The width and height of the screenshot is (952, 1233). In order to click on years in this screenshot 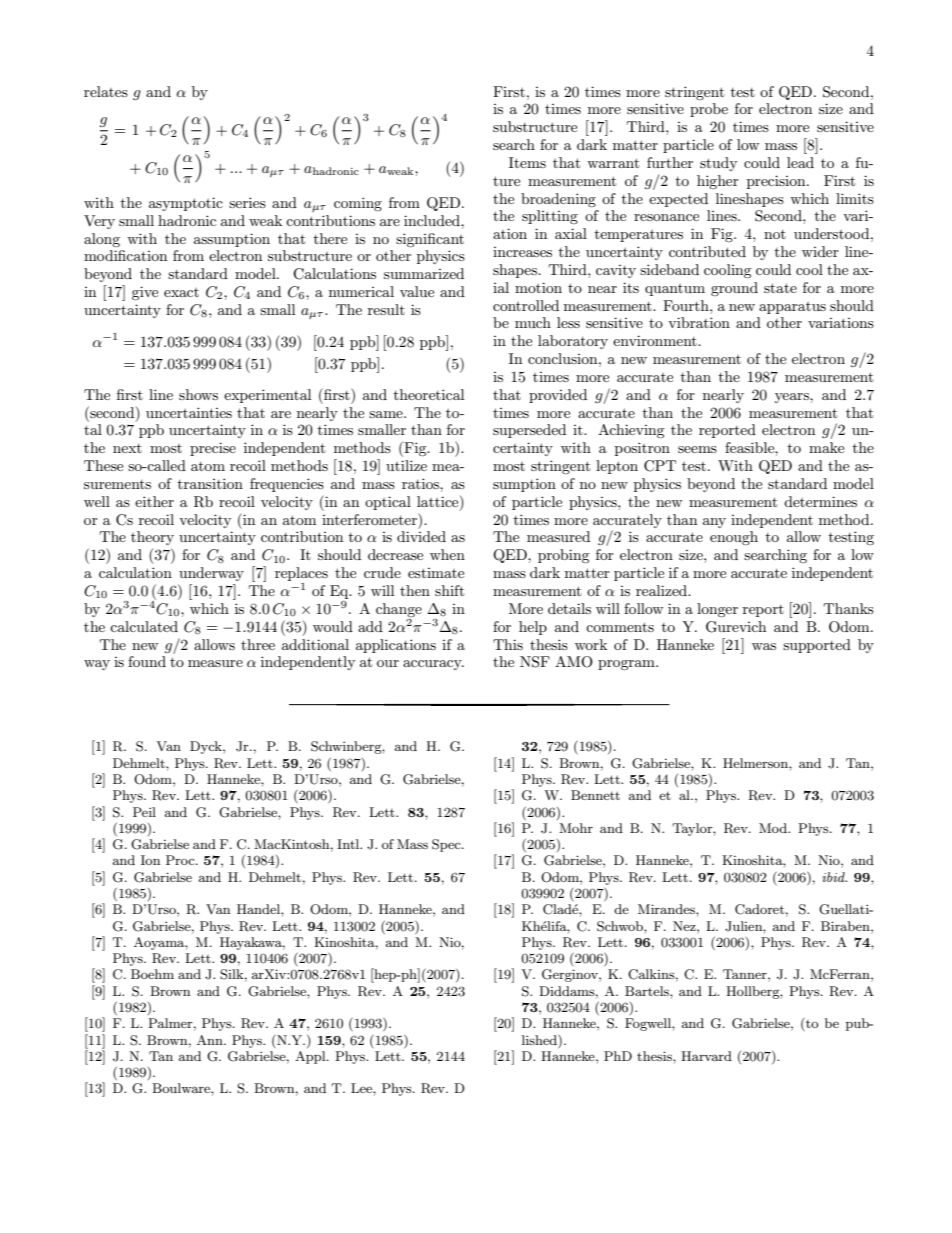, I will do `click(793, 398)`.
